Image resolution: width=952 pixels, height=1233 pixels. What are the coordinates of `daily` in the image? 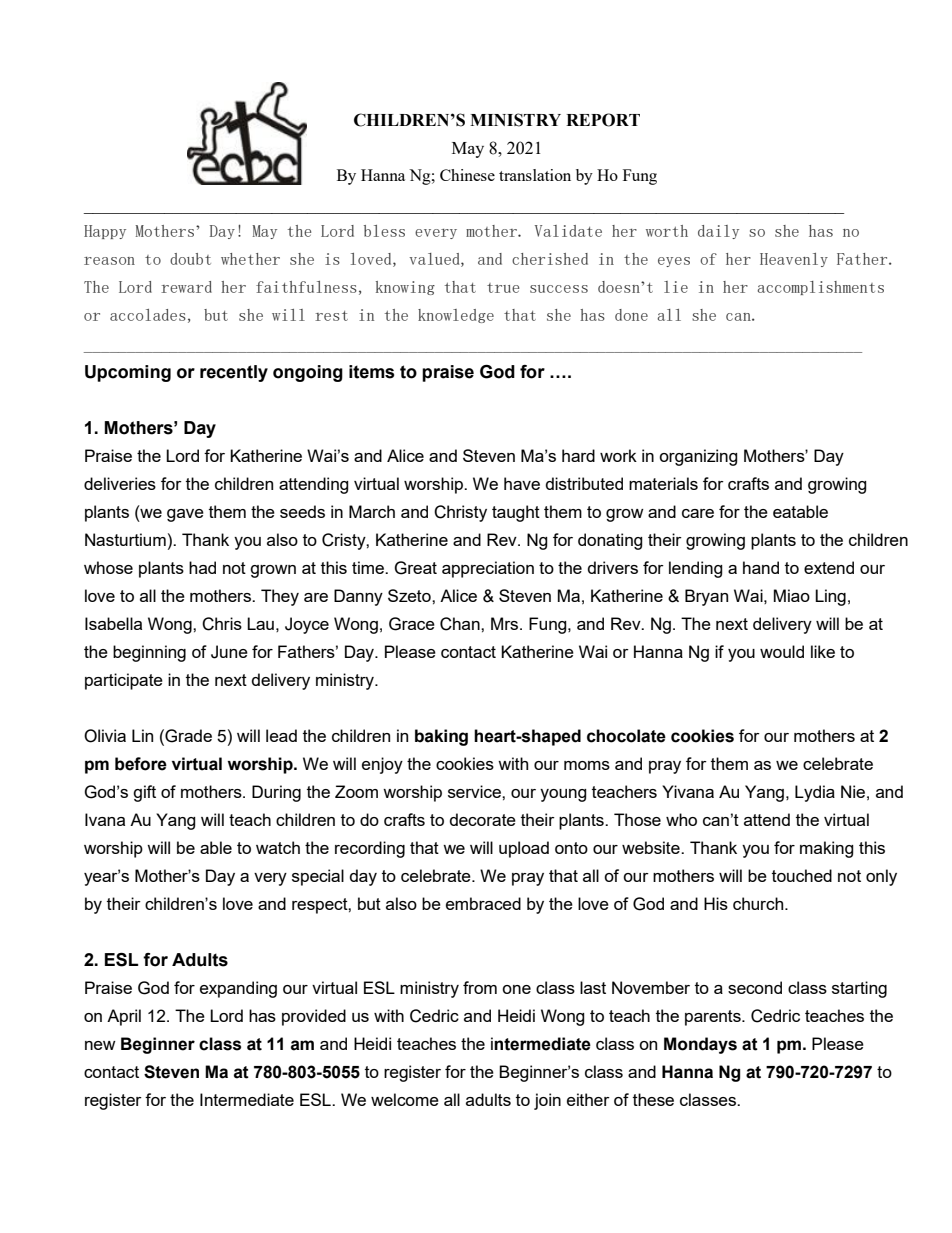 It's located at (718, 232).
